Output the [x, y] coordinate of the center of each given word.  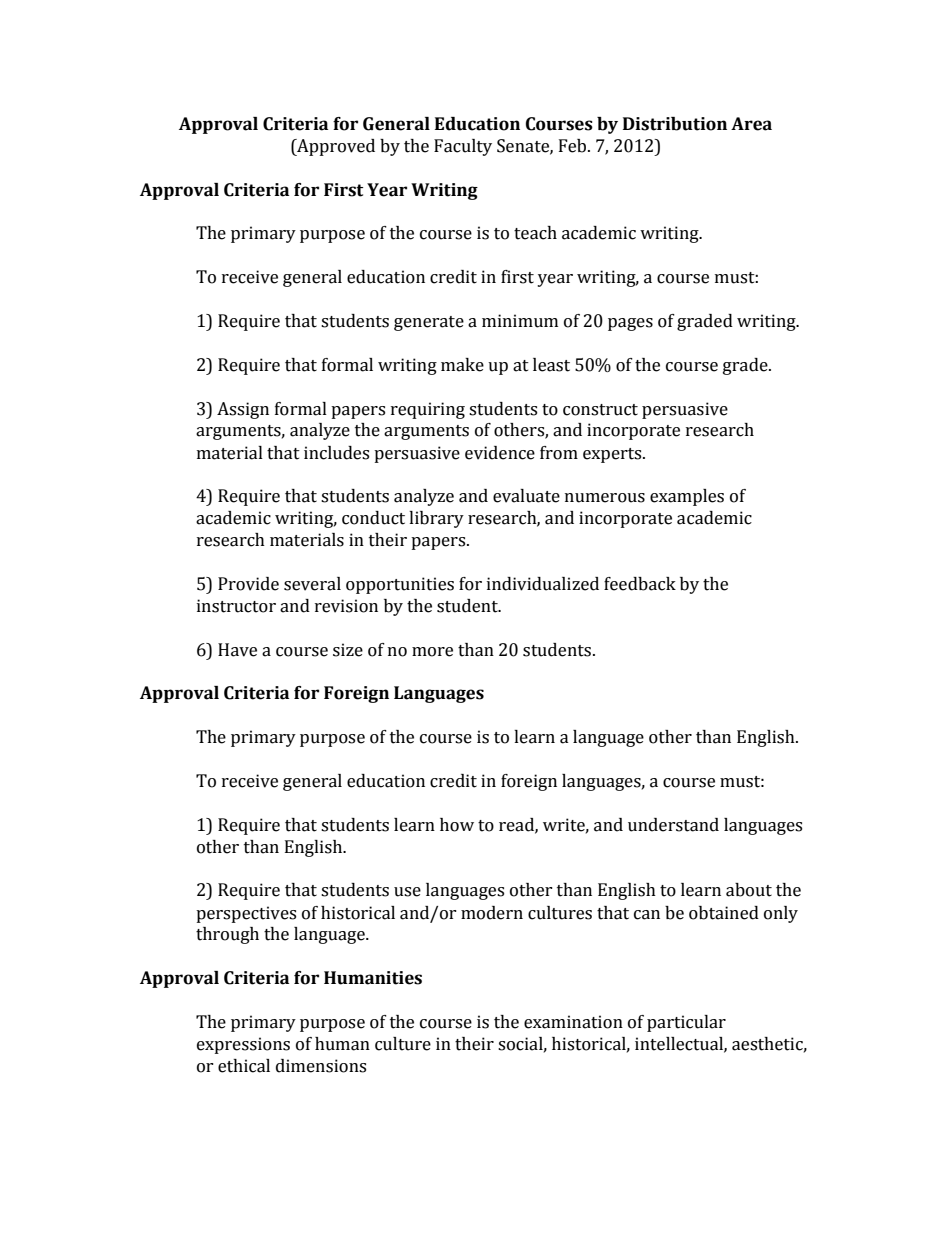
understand [673, 825]
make [462, 365]
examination [573, 1022]
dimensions [321, 1066]
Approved [335, 147]
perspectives [246, 914]
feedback [640, 584]
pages [630, 324]
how [457, 825]
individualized [543, 584]
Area [751, 124]
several [312, 584]
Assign [243, 410]
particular [686, 1023]
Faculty [463, 147]
